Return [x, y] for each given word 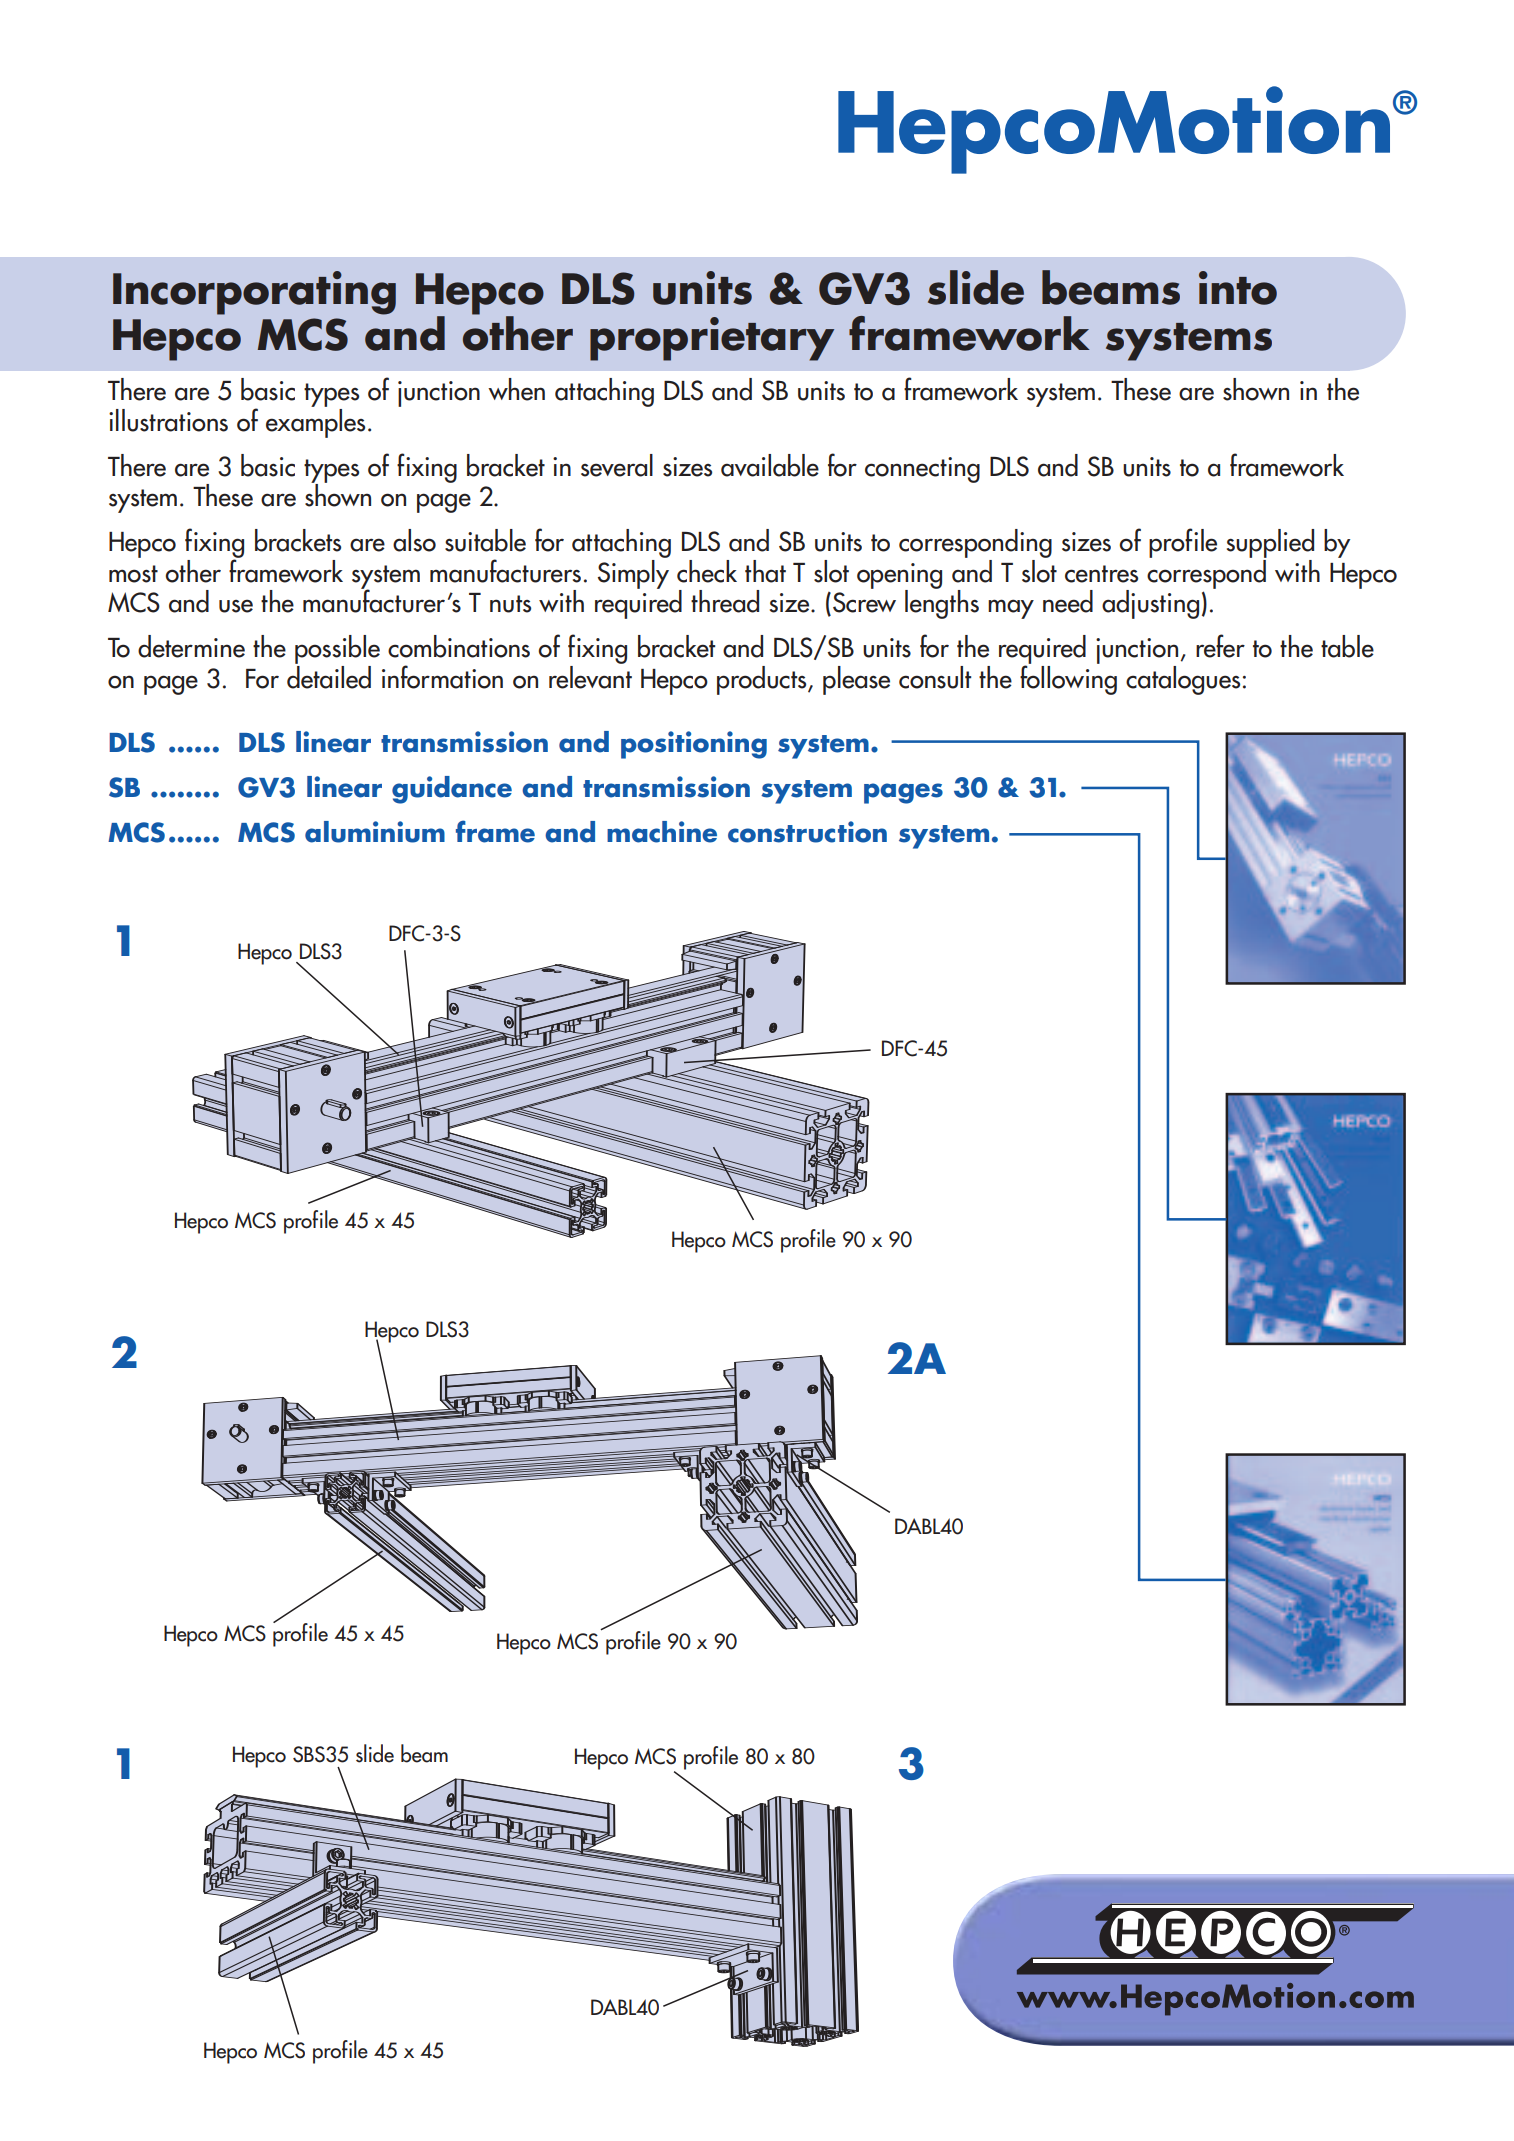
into [1238, 288]
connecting [922, 470]
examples [315, 422]
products [763, 680]
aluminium [375, 832]
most [133, 574]
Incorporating [254, 293]
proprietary [712, 339]
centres [1101, 574]
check [707, 571]
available [770, 465]
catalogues [1183, 680]
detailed [329, 676]
